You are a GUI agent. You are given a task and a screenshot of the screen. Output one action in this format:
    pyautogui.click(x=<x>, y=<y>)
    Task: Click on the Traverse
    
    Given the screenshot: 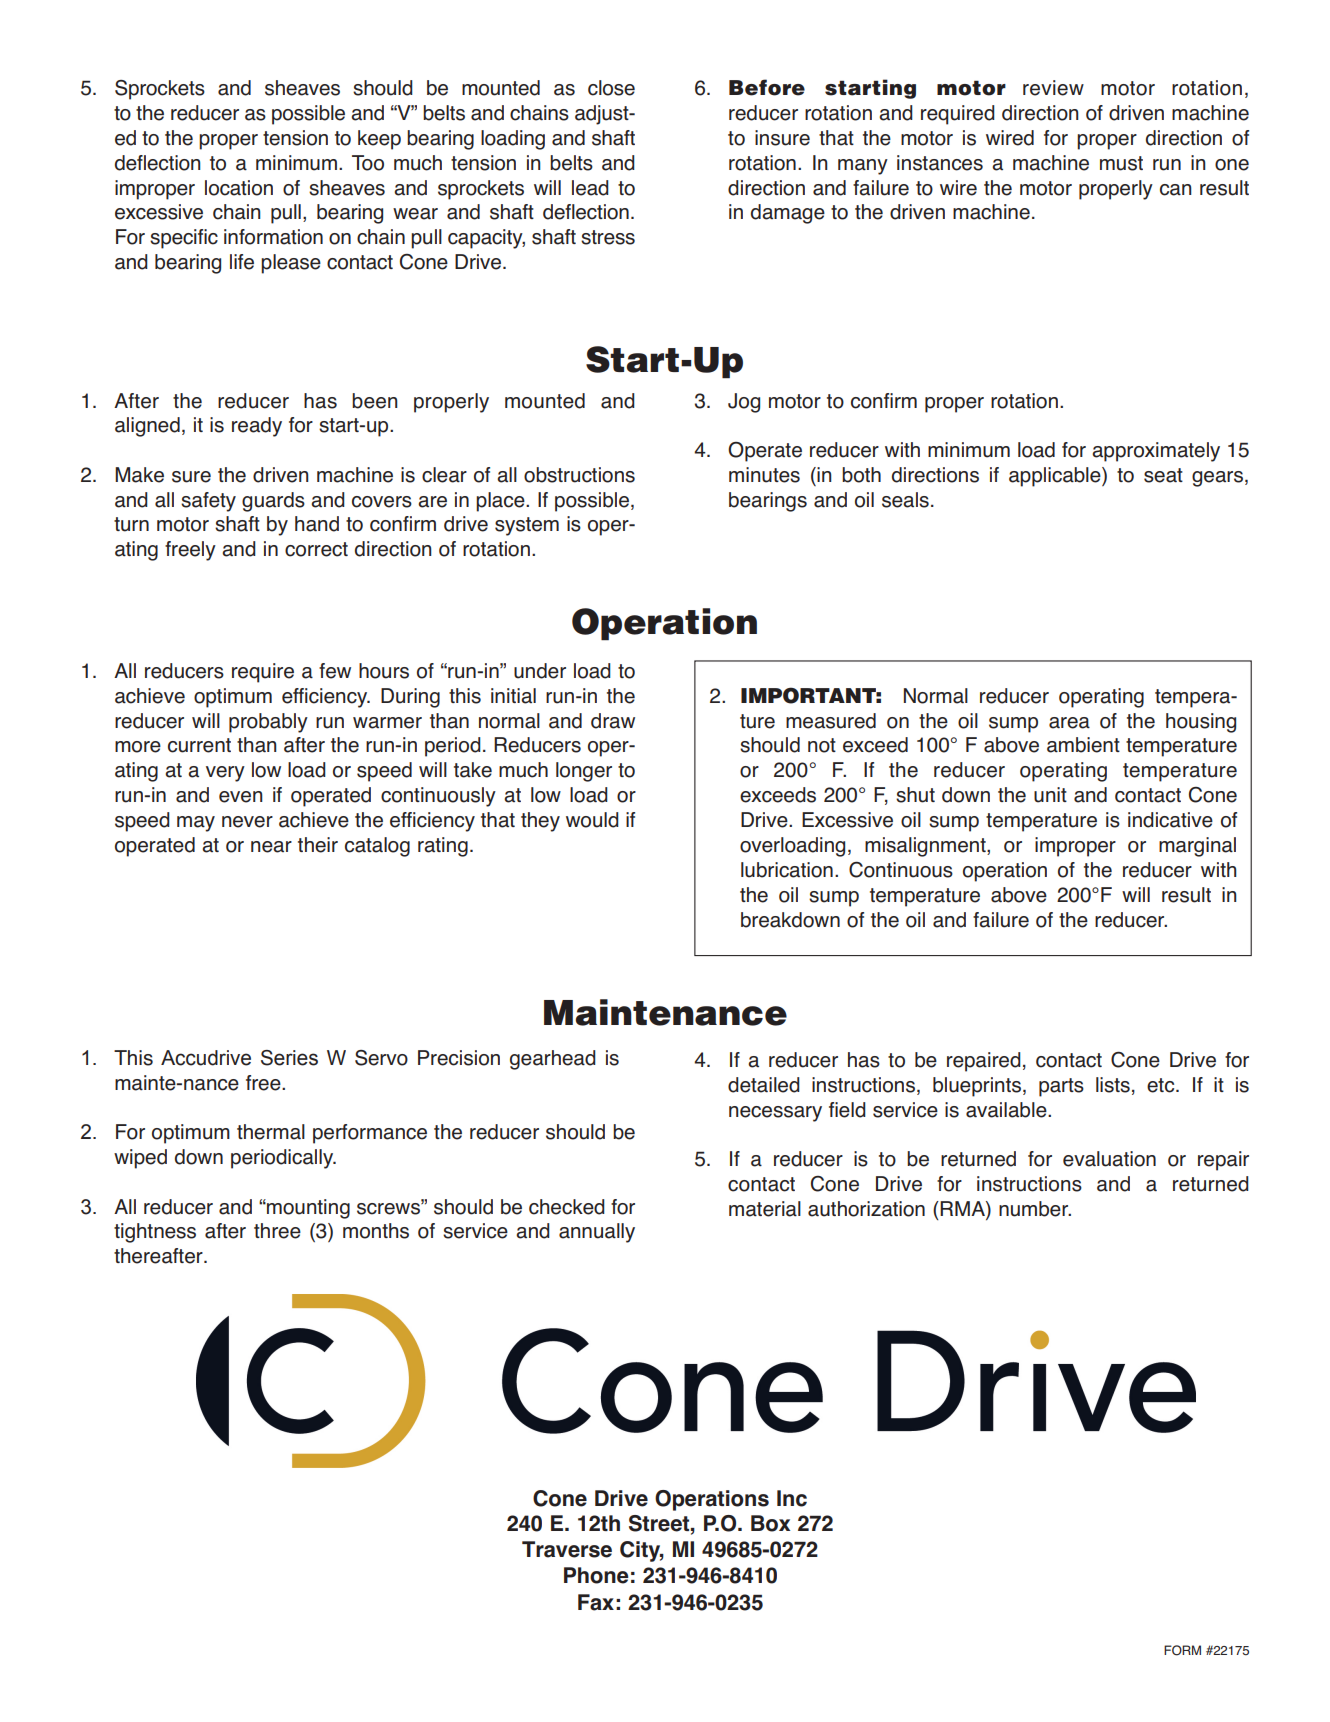 What is the action you would take?
    pyautogui.click(x=567, y=1549)
